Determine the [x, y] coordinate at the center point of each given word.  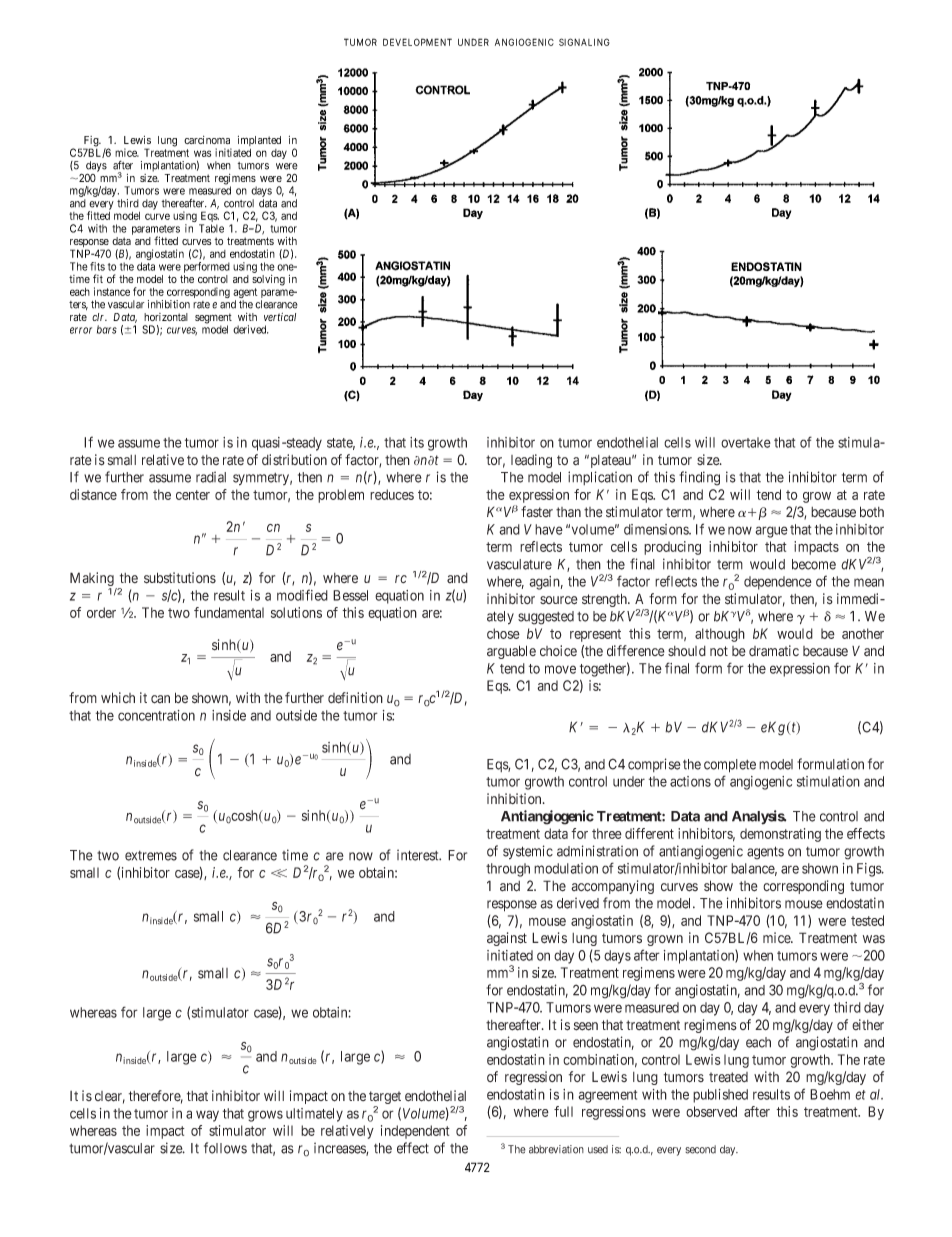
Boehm [830, 1094]
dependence [778, 583]
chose [503, 633]
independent [415, 1132]
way [207, 1116]
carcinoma [207, 140]
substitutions [180, 578]
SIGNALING [584, 42]
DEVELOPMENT [417, 42]
